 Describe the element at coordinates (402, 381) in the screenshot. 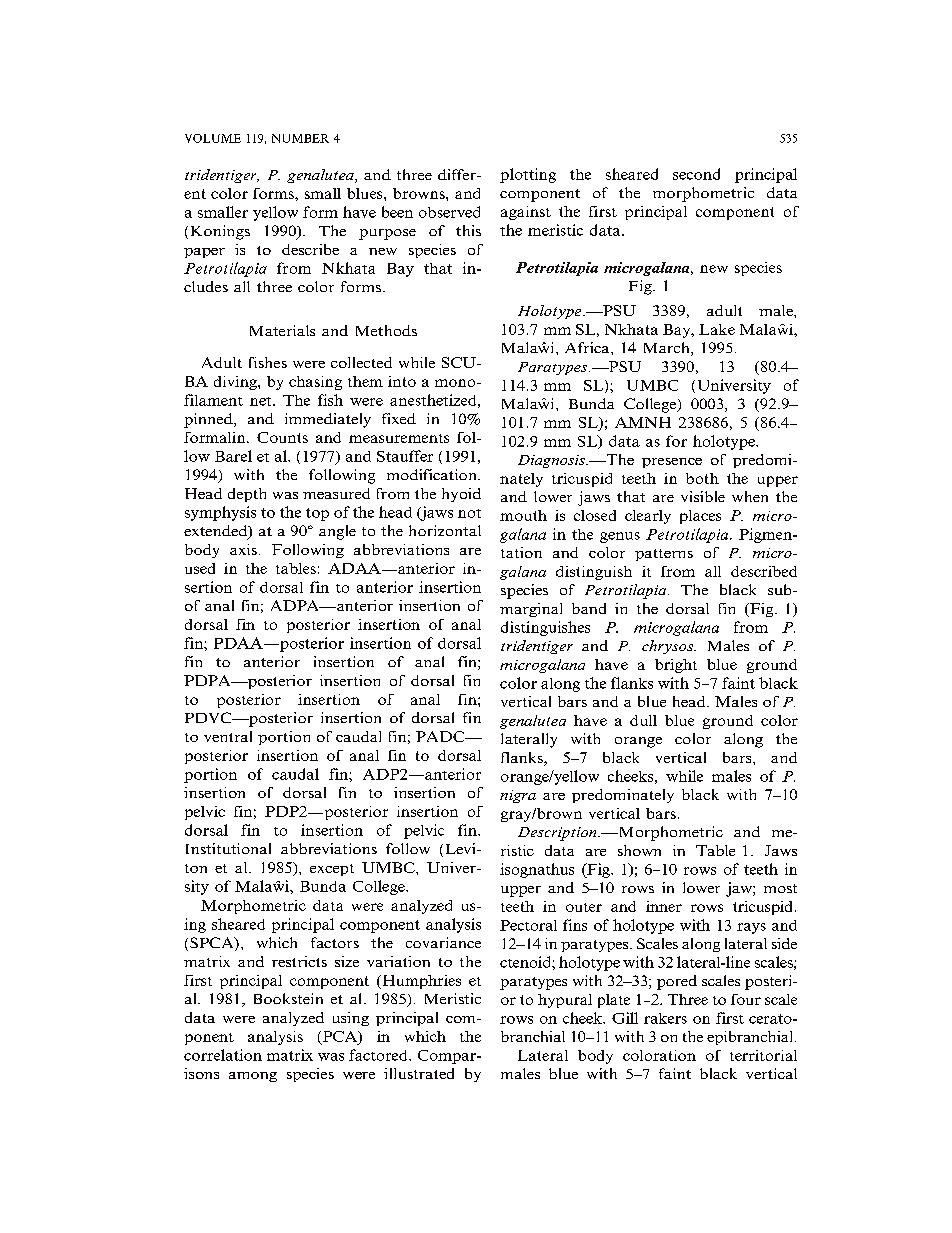

I see `into` at that location.
